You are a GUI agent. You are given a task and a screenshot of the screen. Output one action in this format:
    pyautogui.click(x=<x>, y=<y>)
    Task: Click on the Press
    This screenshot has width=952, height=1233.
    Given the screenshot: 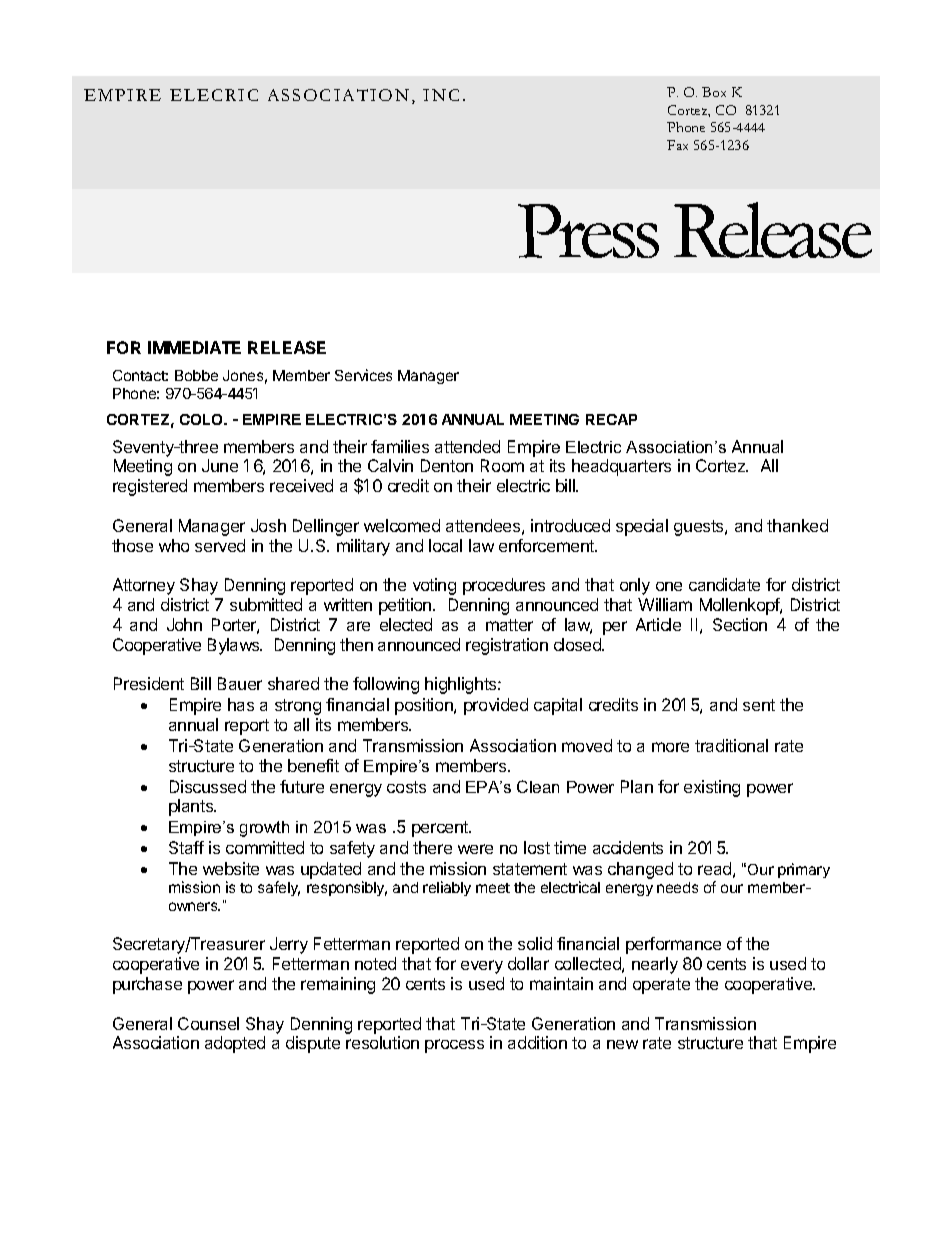 What is the action you would take?
    pyautogui.click(x=588, y=231)
